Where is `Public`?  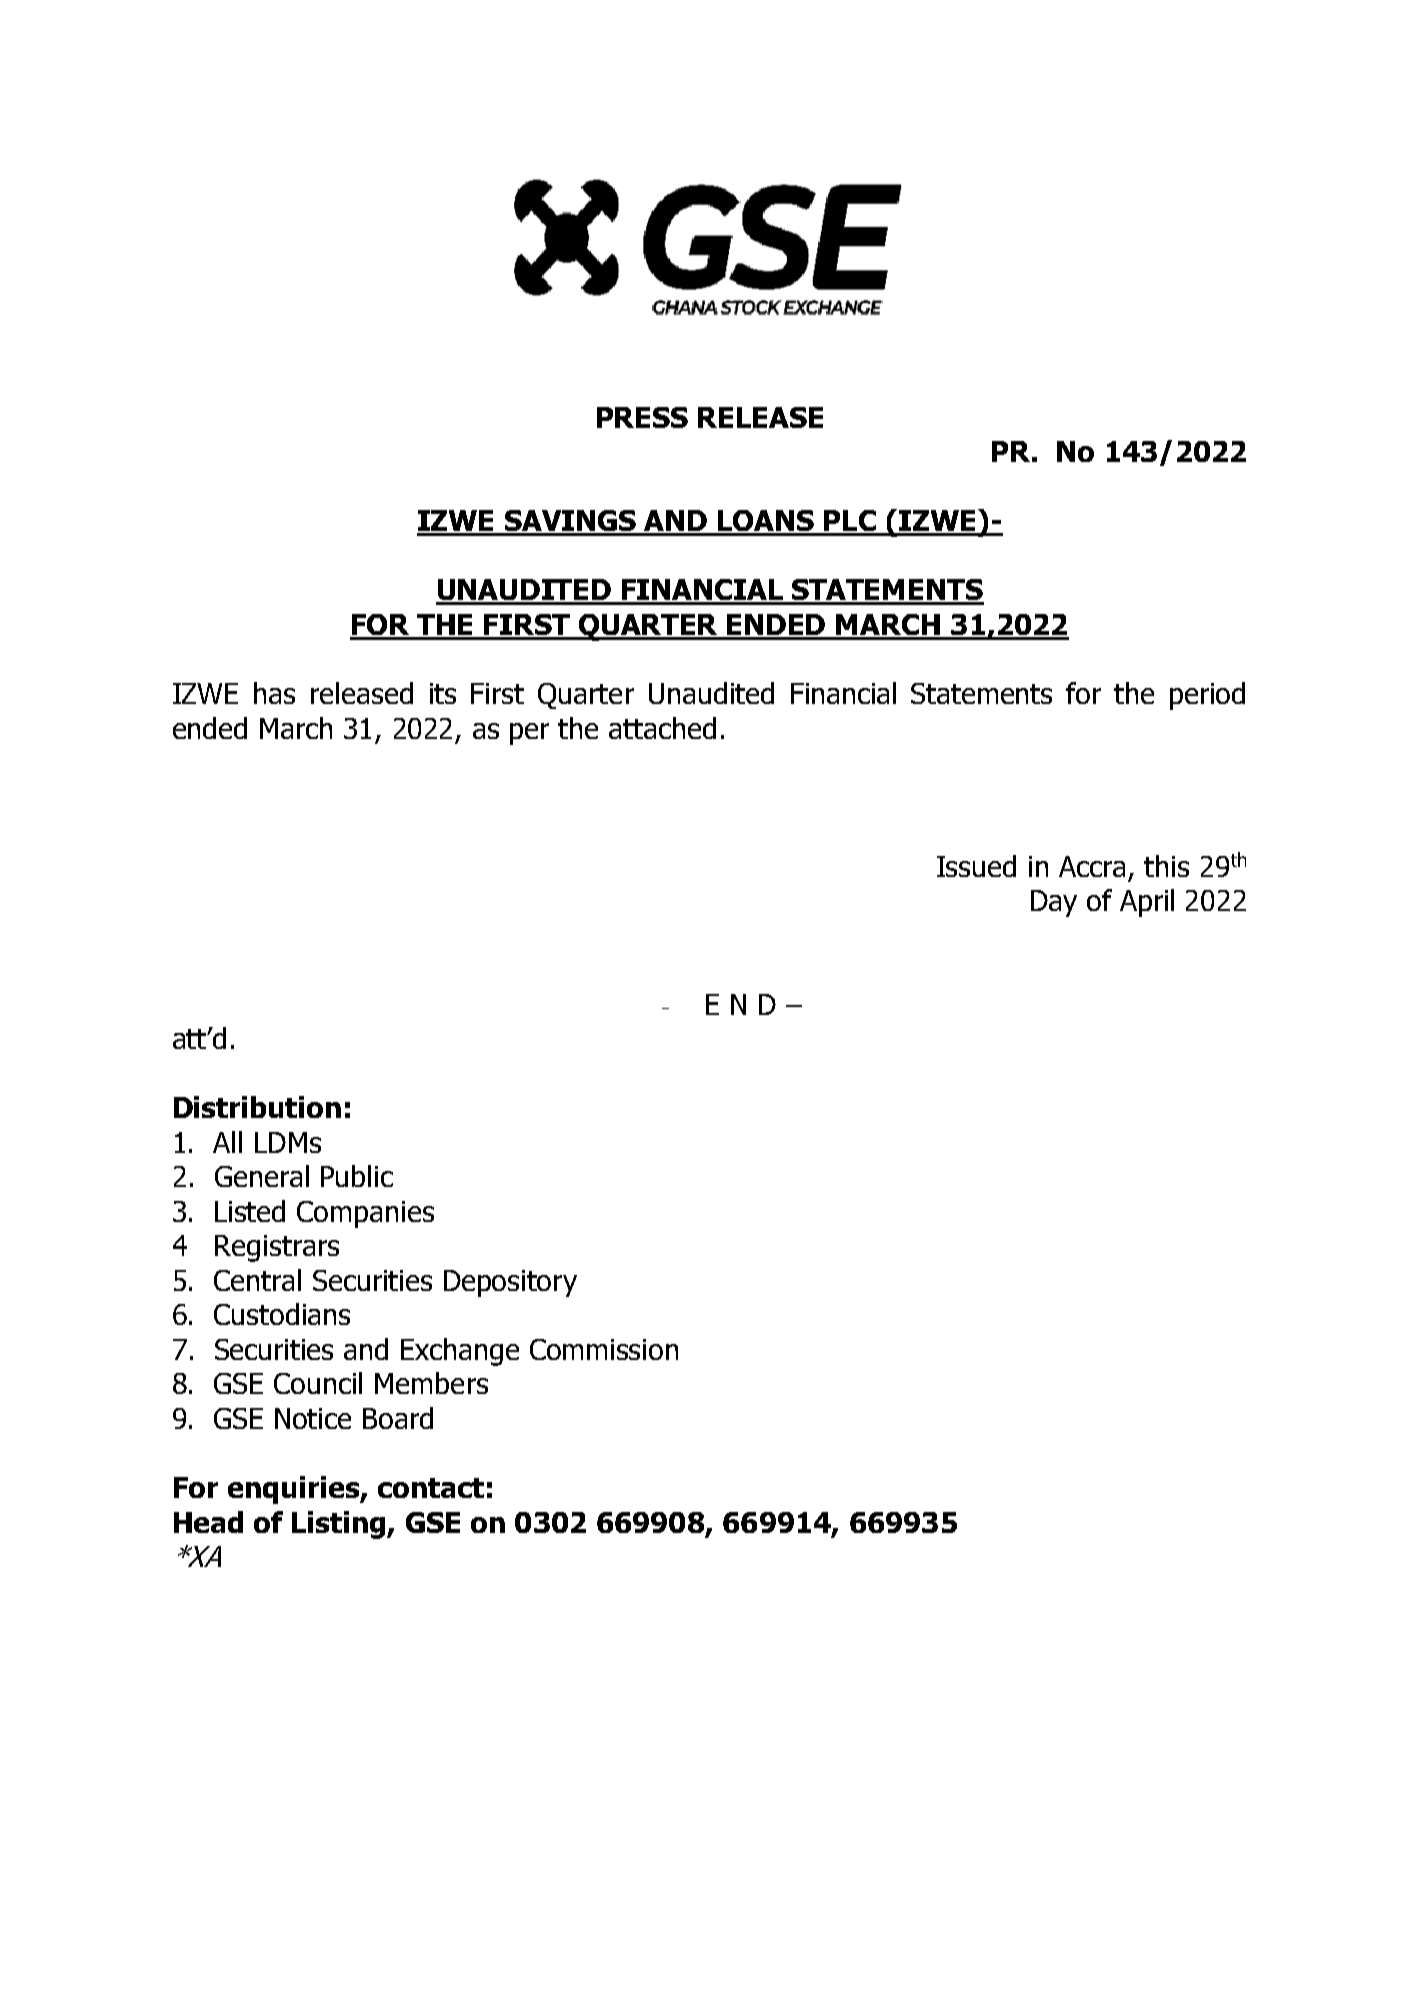 Public is located at coordinates (357, 1176).
